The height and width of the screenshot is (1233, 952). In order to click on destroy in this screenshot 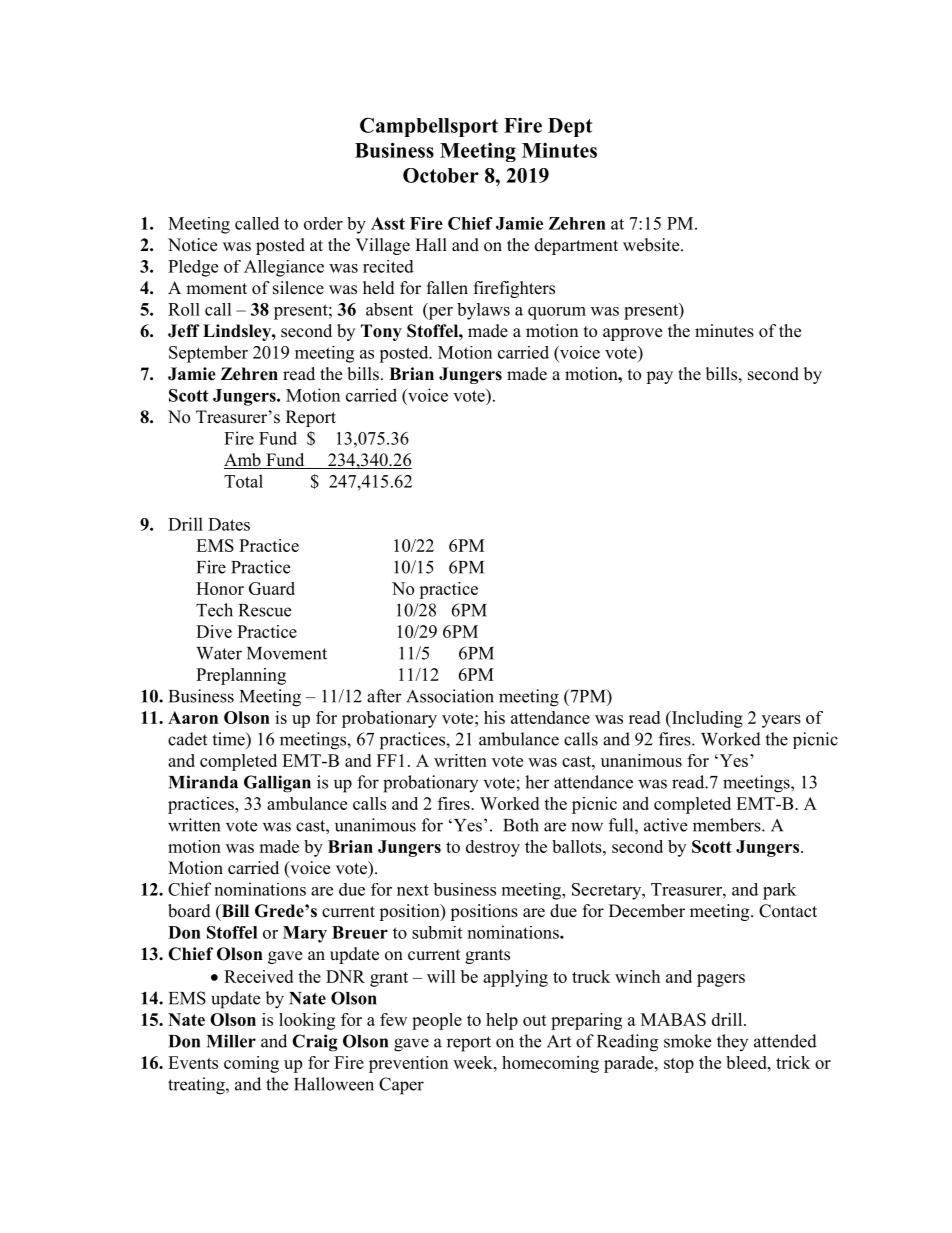, I will do `click(493, 848)`.
